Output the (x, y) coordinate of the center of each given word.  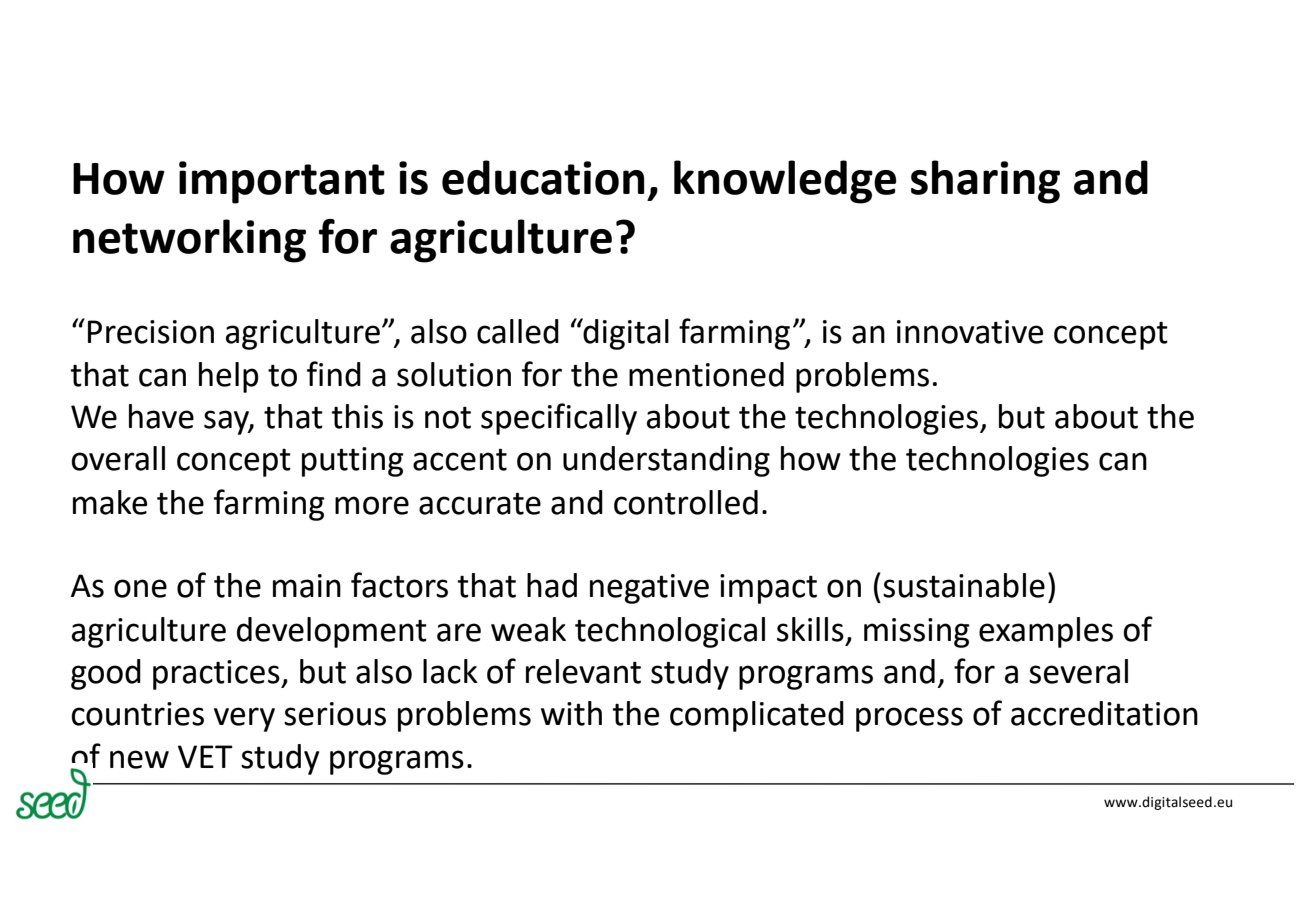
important (282, 182)
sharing (985, 182)
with (571, 713)
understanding (666, 461)
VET (205, 756)
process (909, 719)
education (543, 177)
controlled (686, 502)
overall (118, 458)
